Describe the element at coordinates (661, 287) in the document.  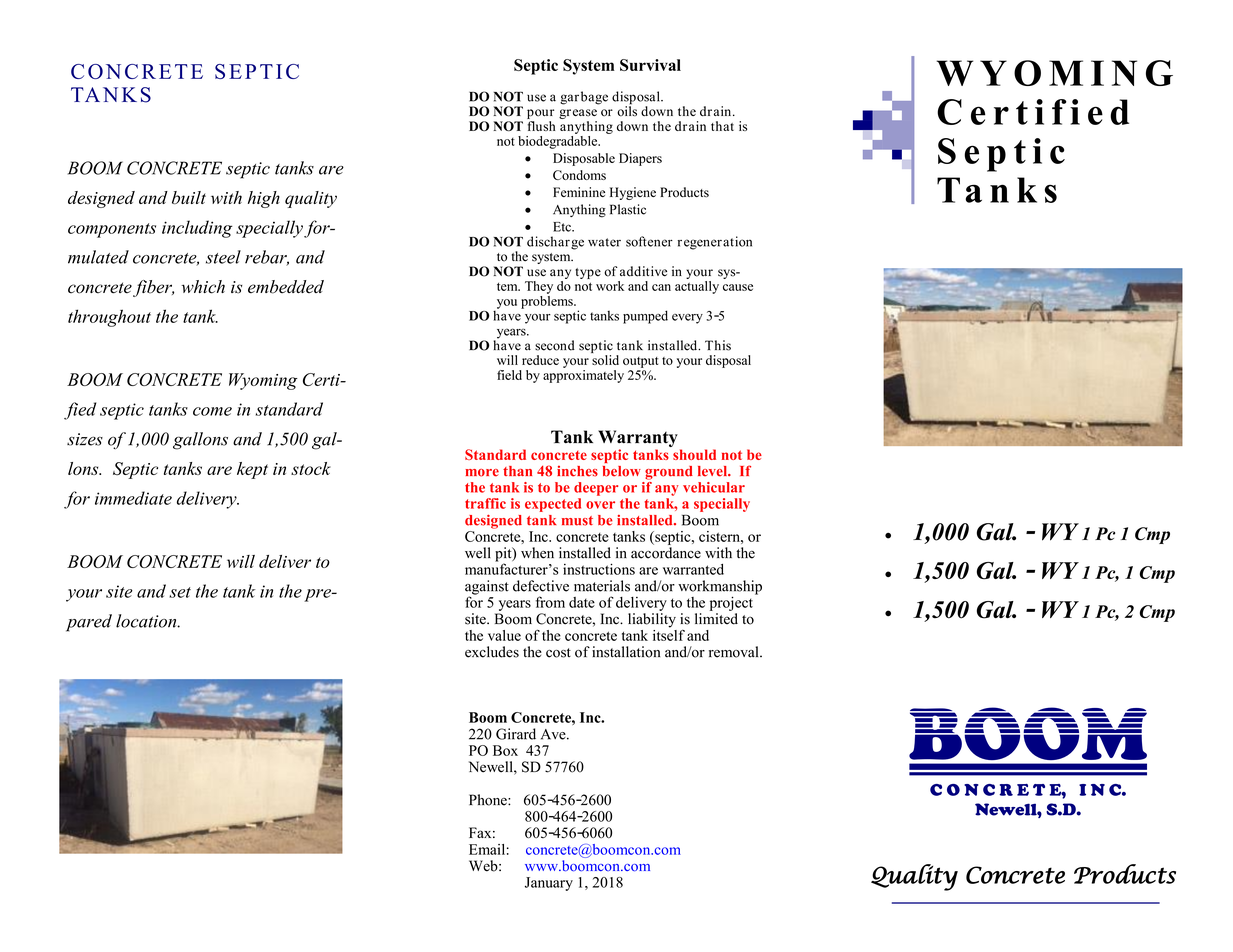
I see `can` at that location.
